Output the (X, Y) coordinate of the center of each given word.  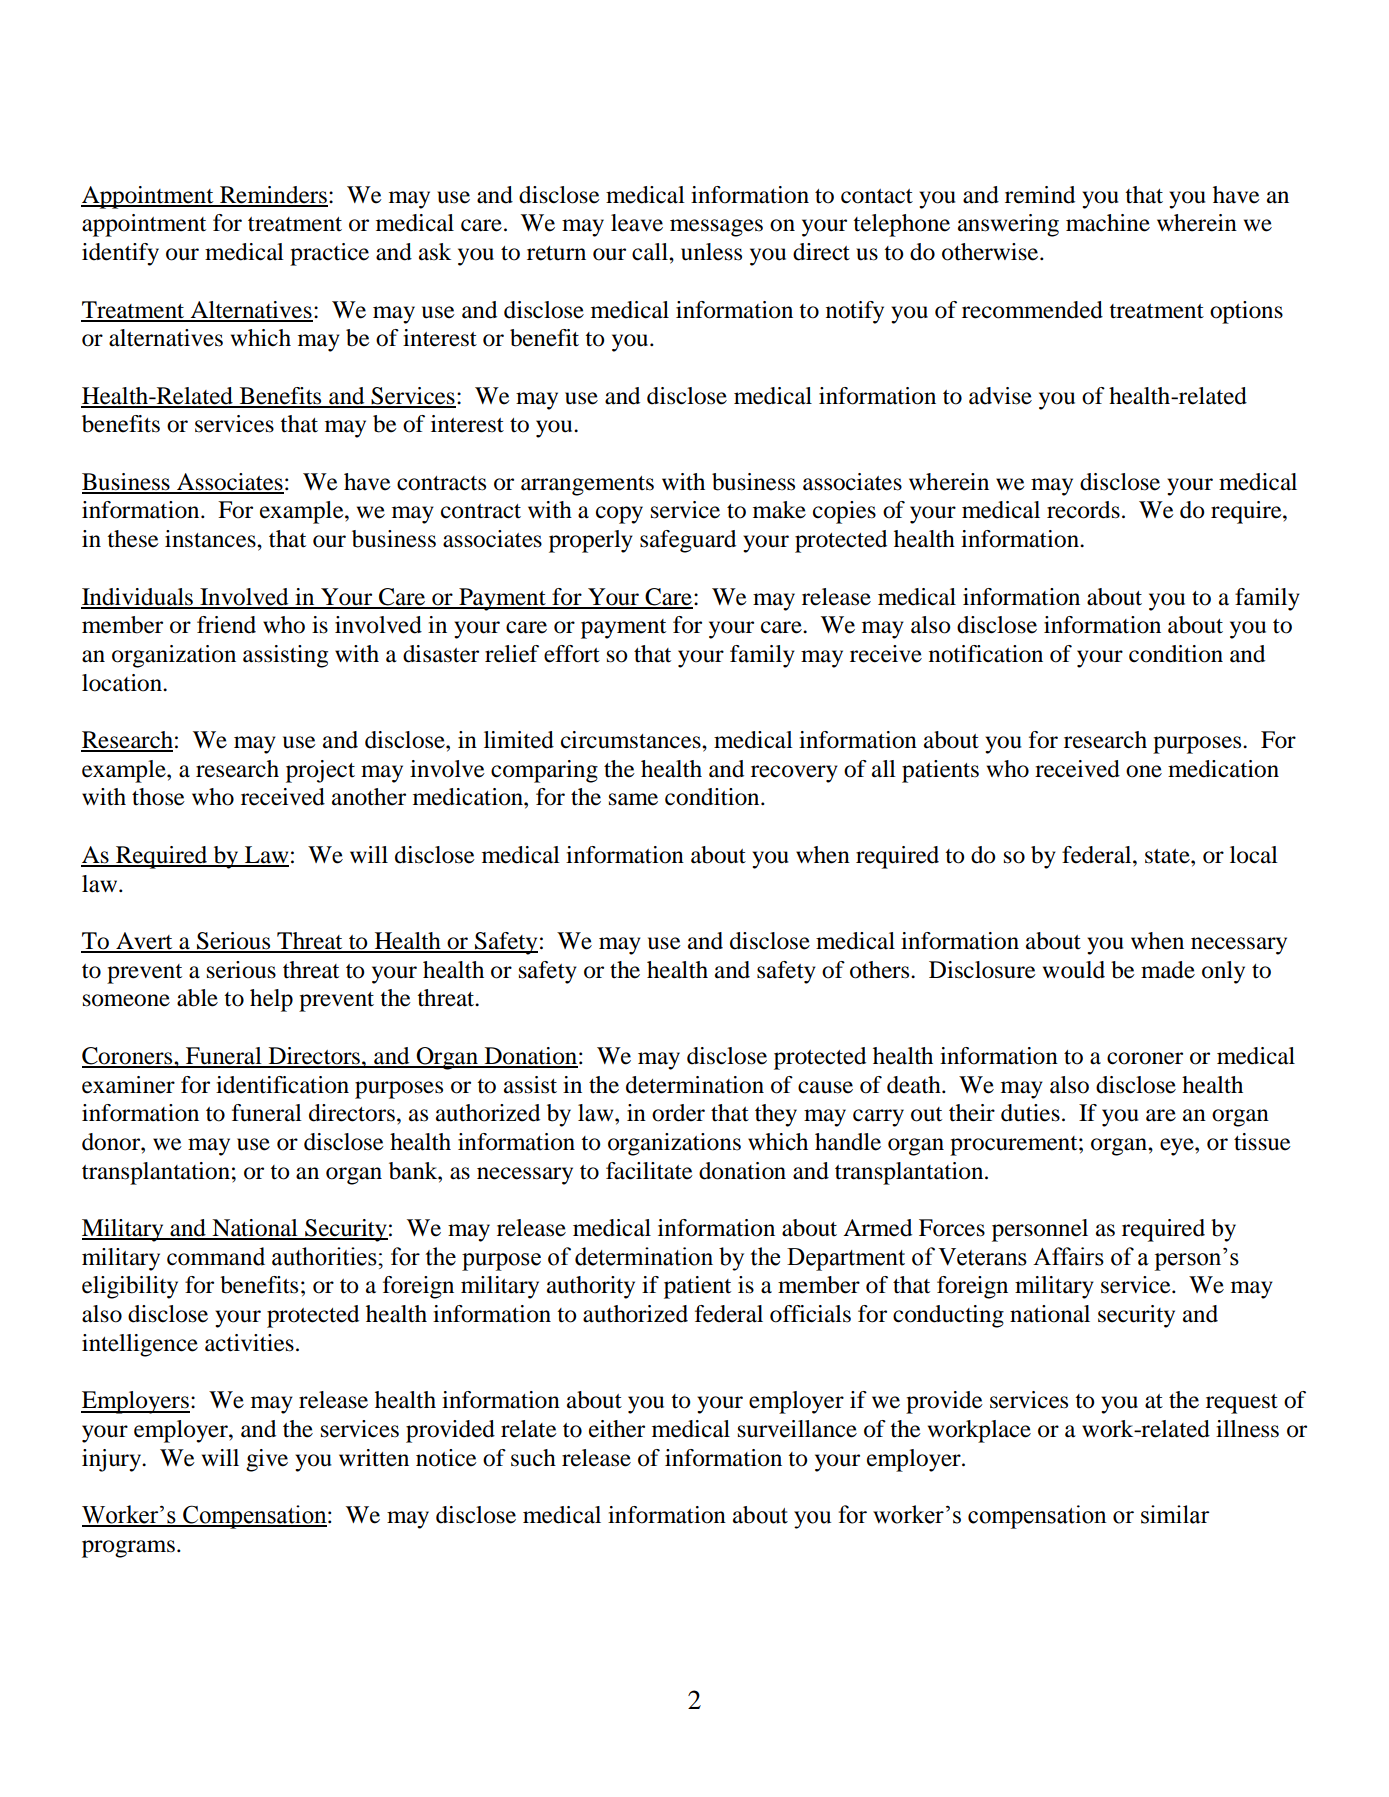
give (267, 1460)
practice (329, 254)
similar (1175, 1514)
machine (1108, 223)
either (617, 1429)
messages (716, 228)
